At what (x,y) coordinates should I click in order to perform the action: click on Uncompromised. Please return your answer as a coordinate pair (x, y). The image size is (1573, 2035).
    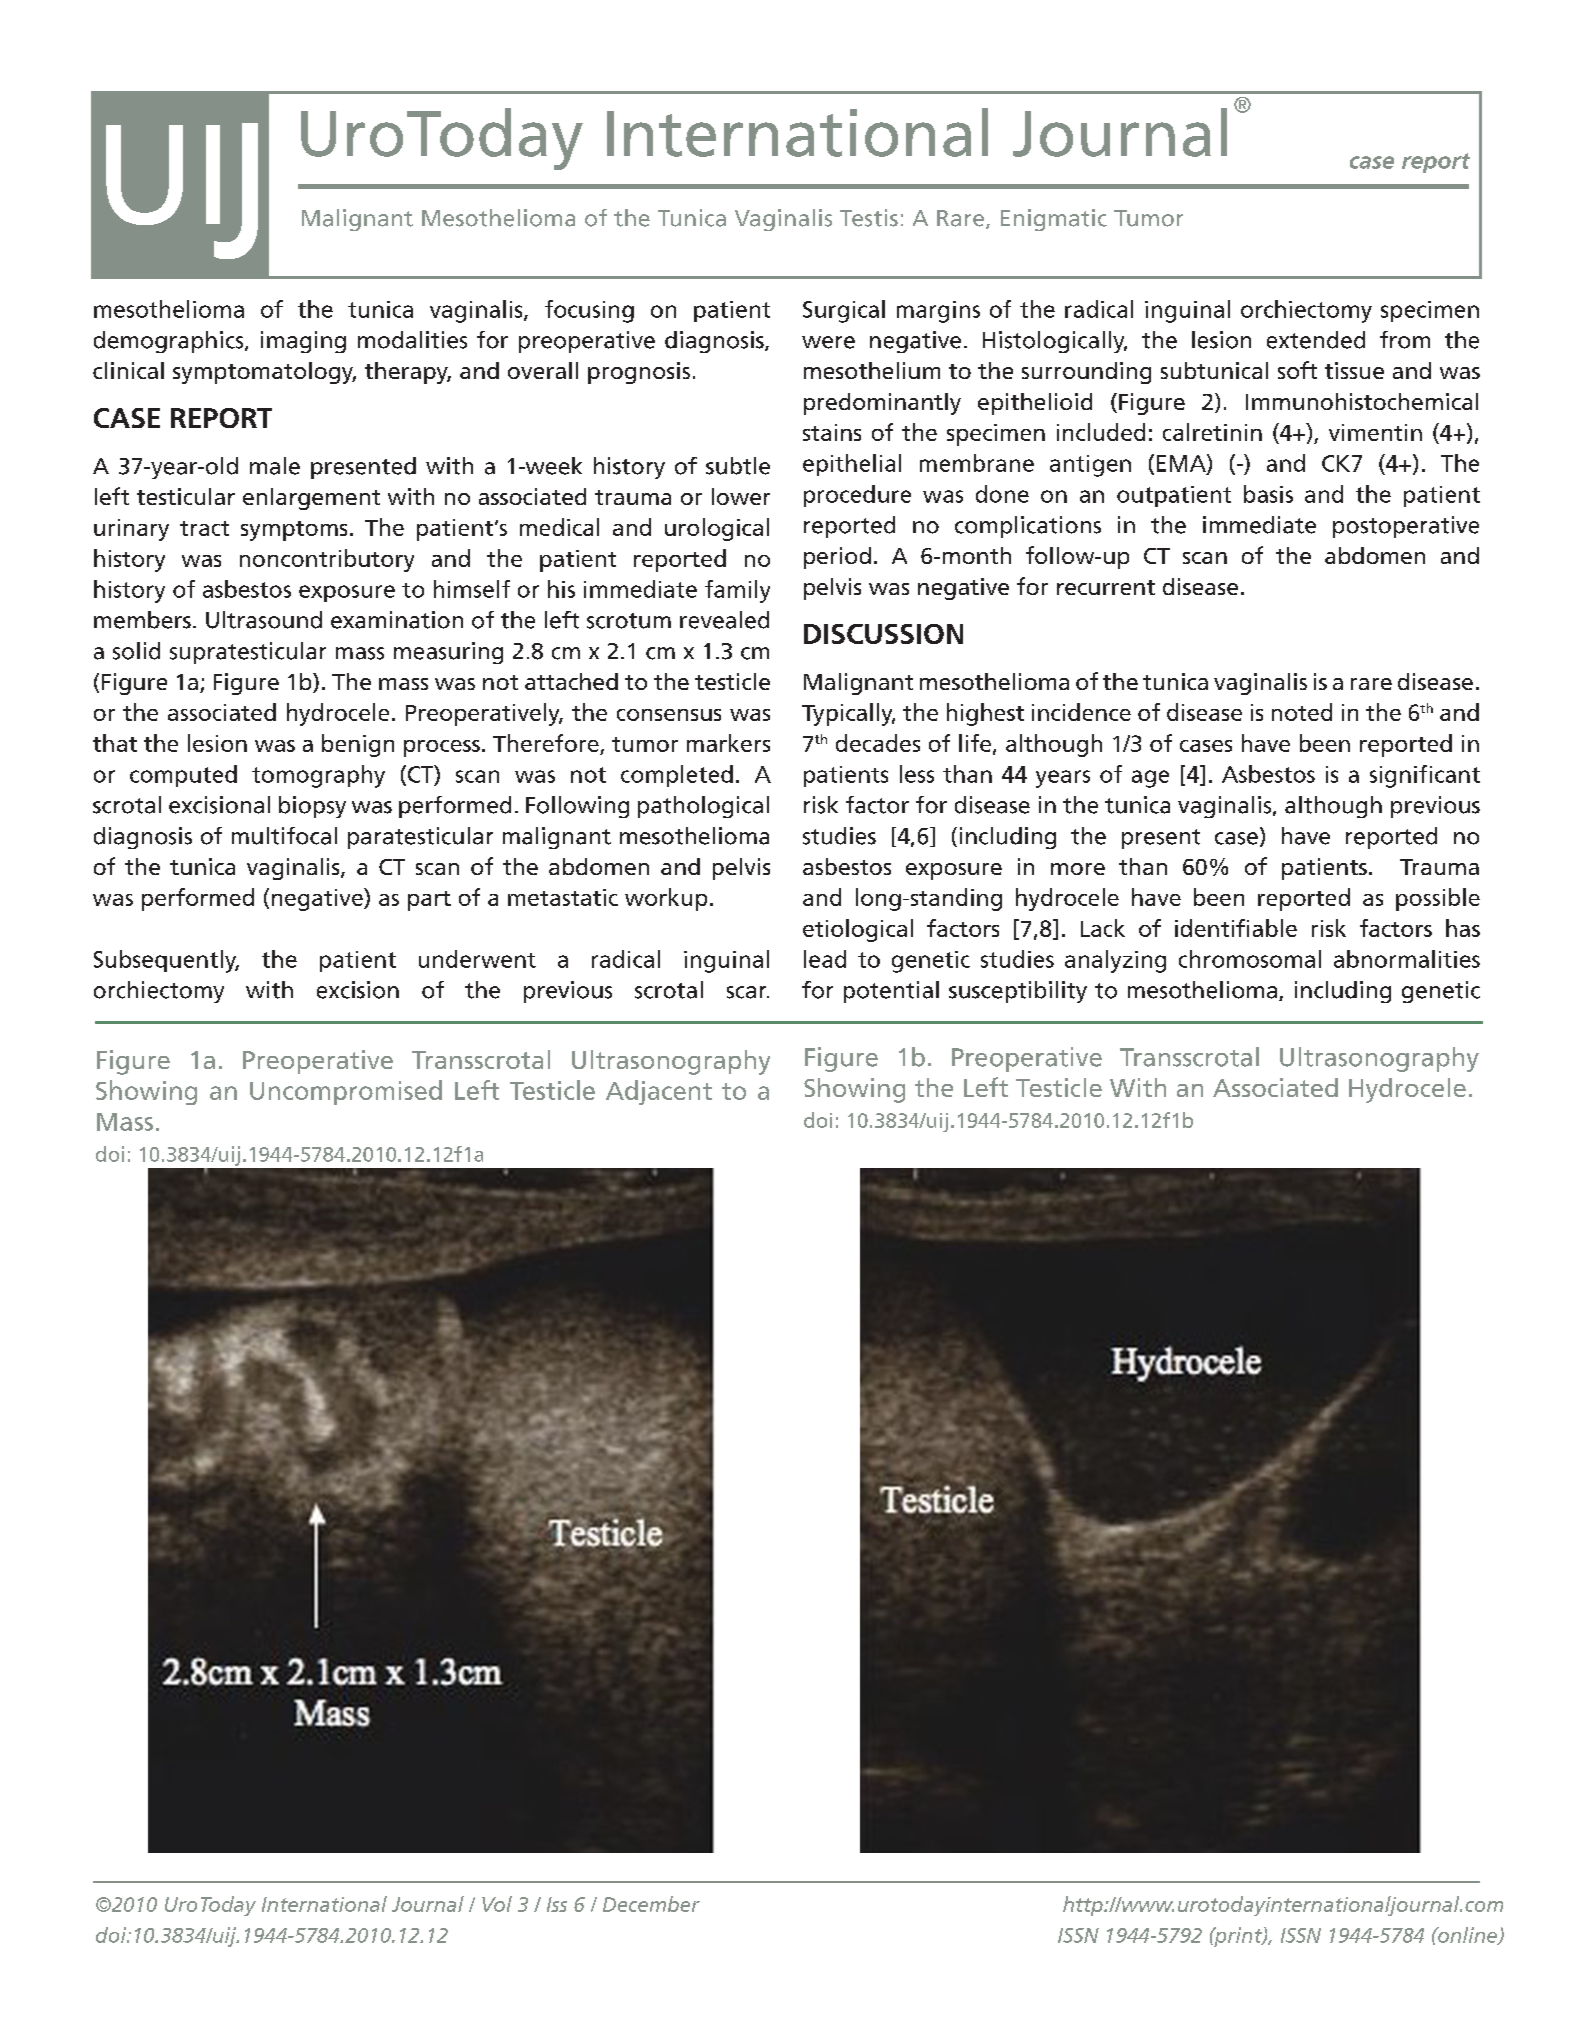
    Looking at the image, I should click on (346, 1092).
